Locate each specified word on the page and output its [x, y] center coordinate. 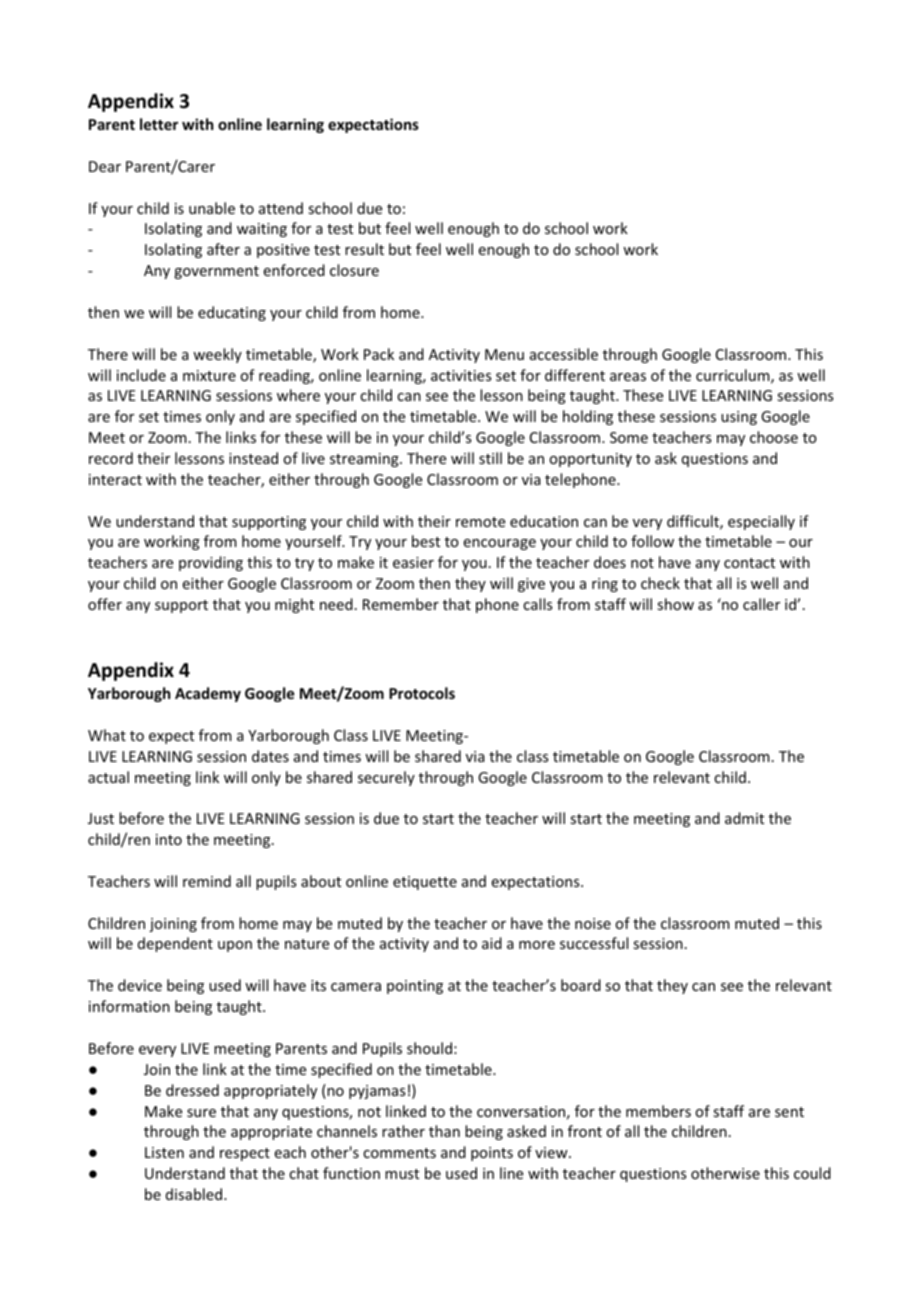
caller [761, 604]
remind [207, 881]
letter [159, 124]
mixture [209, 375]
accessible [564, 354]
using [739, 418]
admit [744, 818]
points [492, 1154]
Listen [164, 1152]
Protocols [422, 693]
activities [461, 375]
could [812, 1173]
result [364, 249]
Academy [208, 694]
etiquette [425, 883]
